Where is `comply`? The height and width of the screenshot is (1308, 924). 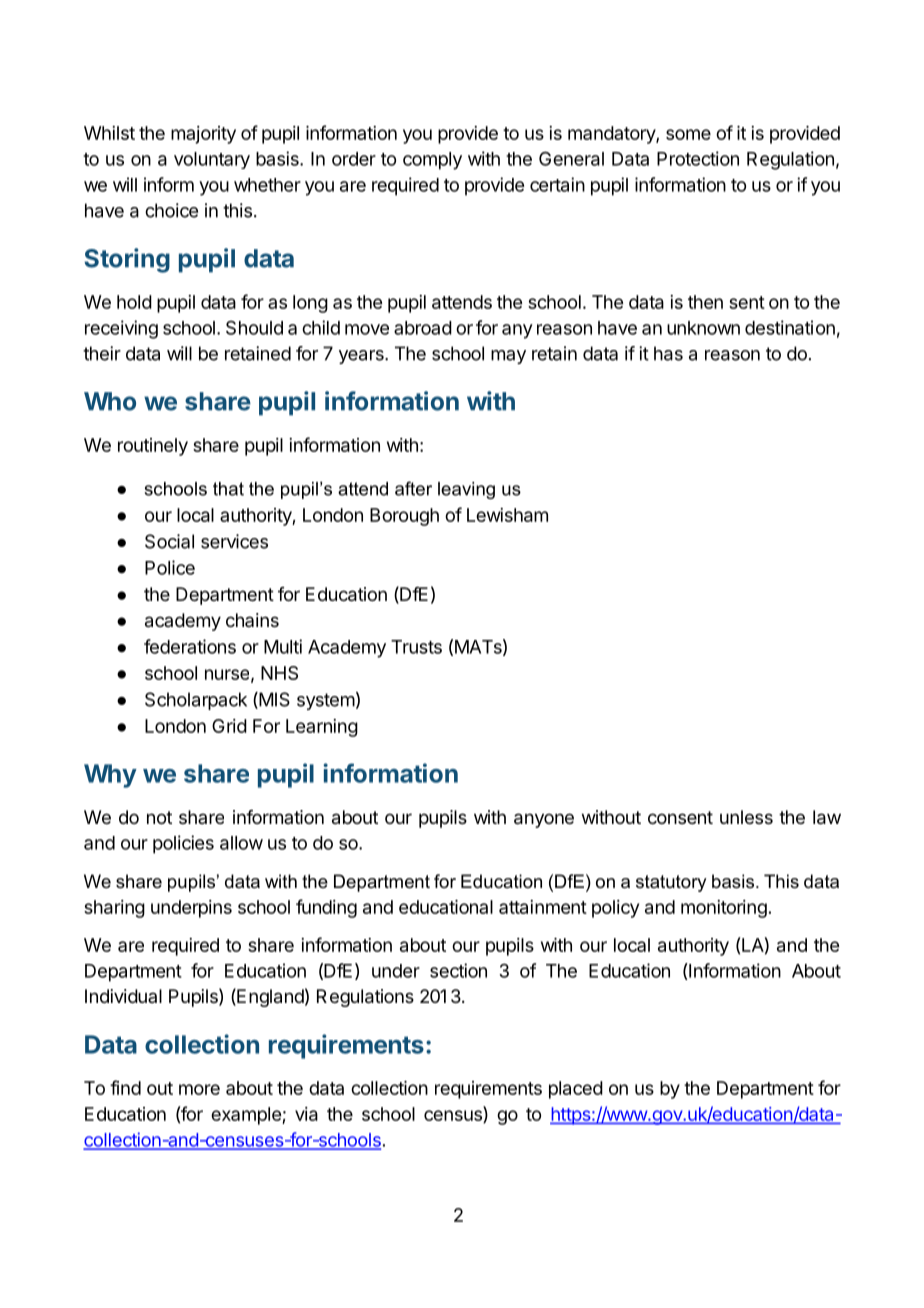
comply is located at coordinates (432, 161).
